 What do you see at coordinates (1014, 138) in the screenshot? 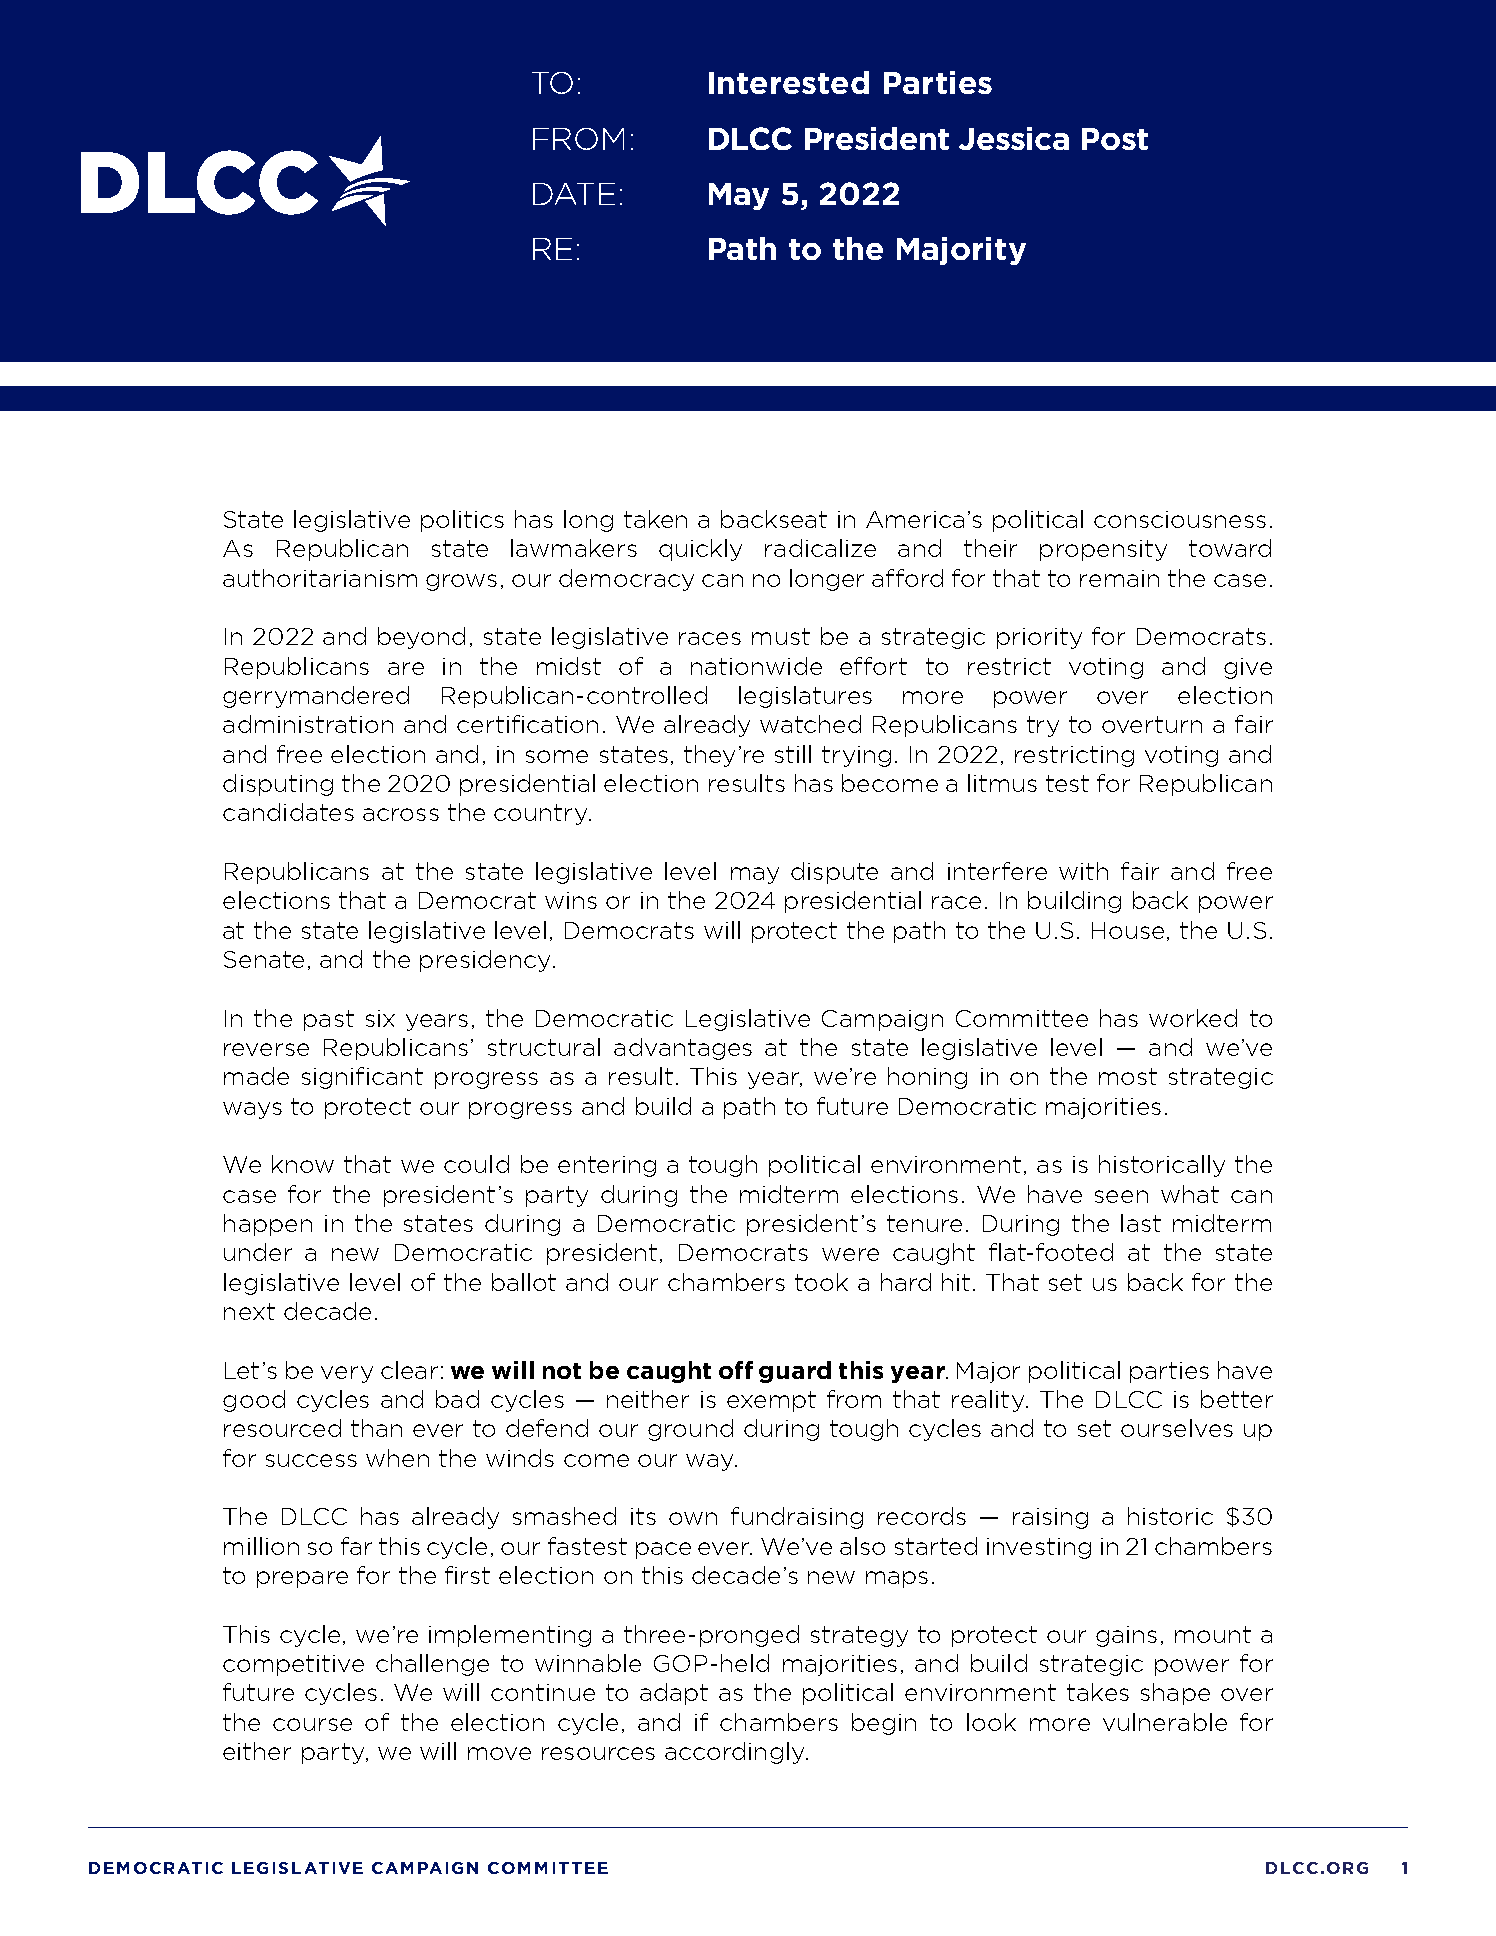
I see `Jessica` at bounding box center [1014, 138].
